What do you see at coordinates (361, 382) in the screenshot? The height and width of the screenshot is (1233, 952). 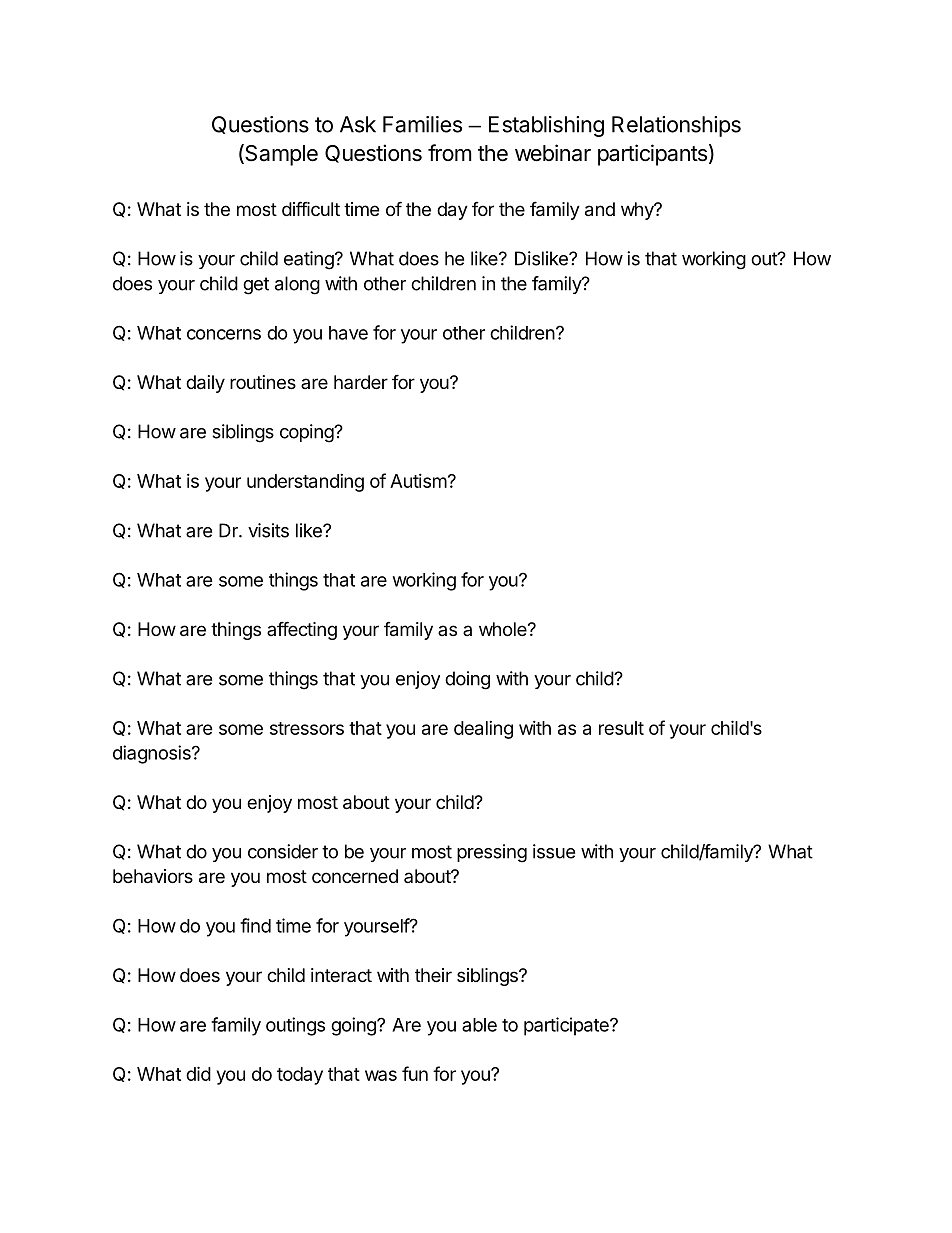 I see `harder` at bounding box center [361, 382].
